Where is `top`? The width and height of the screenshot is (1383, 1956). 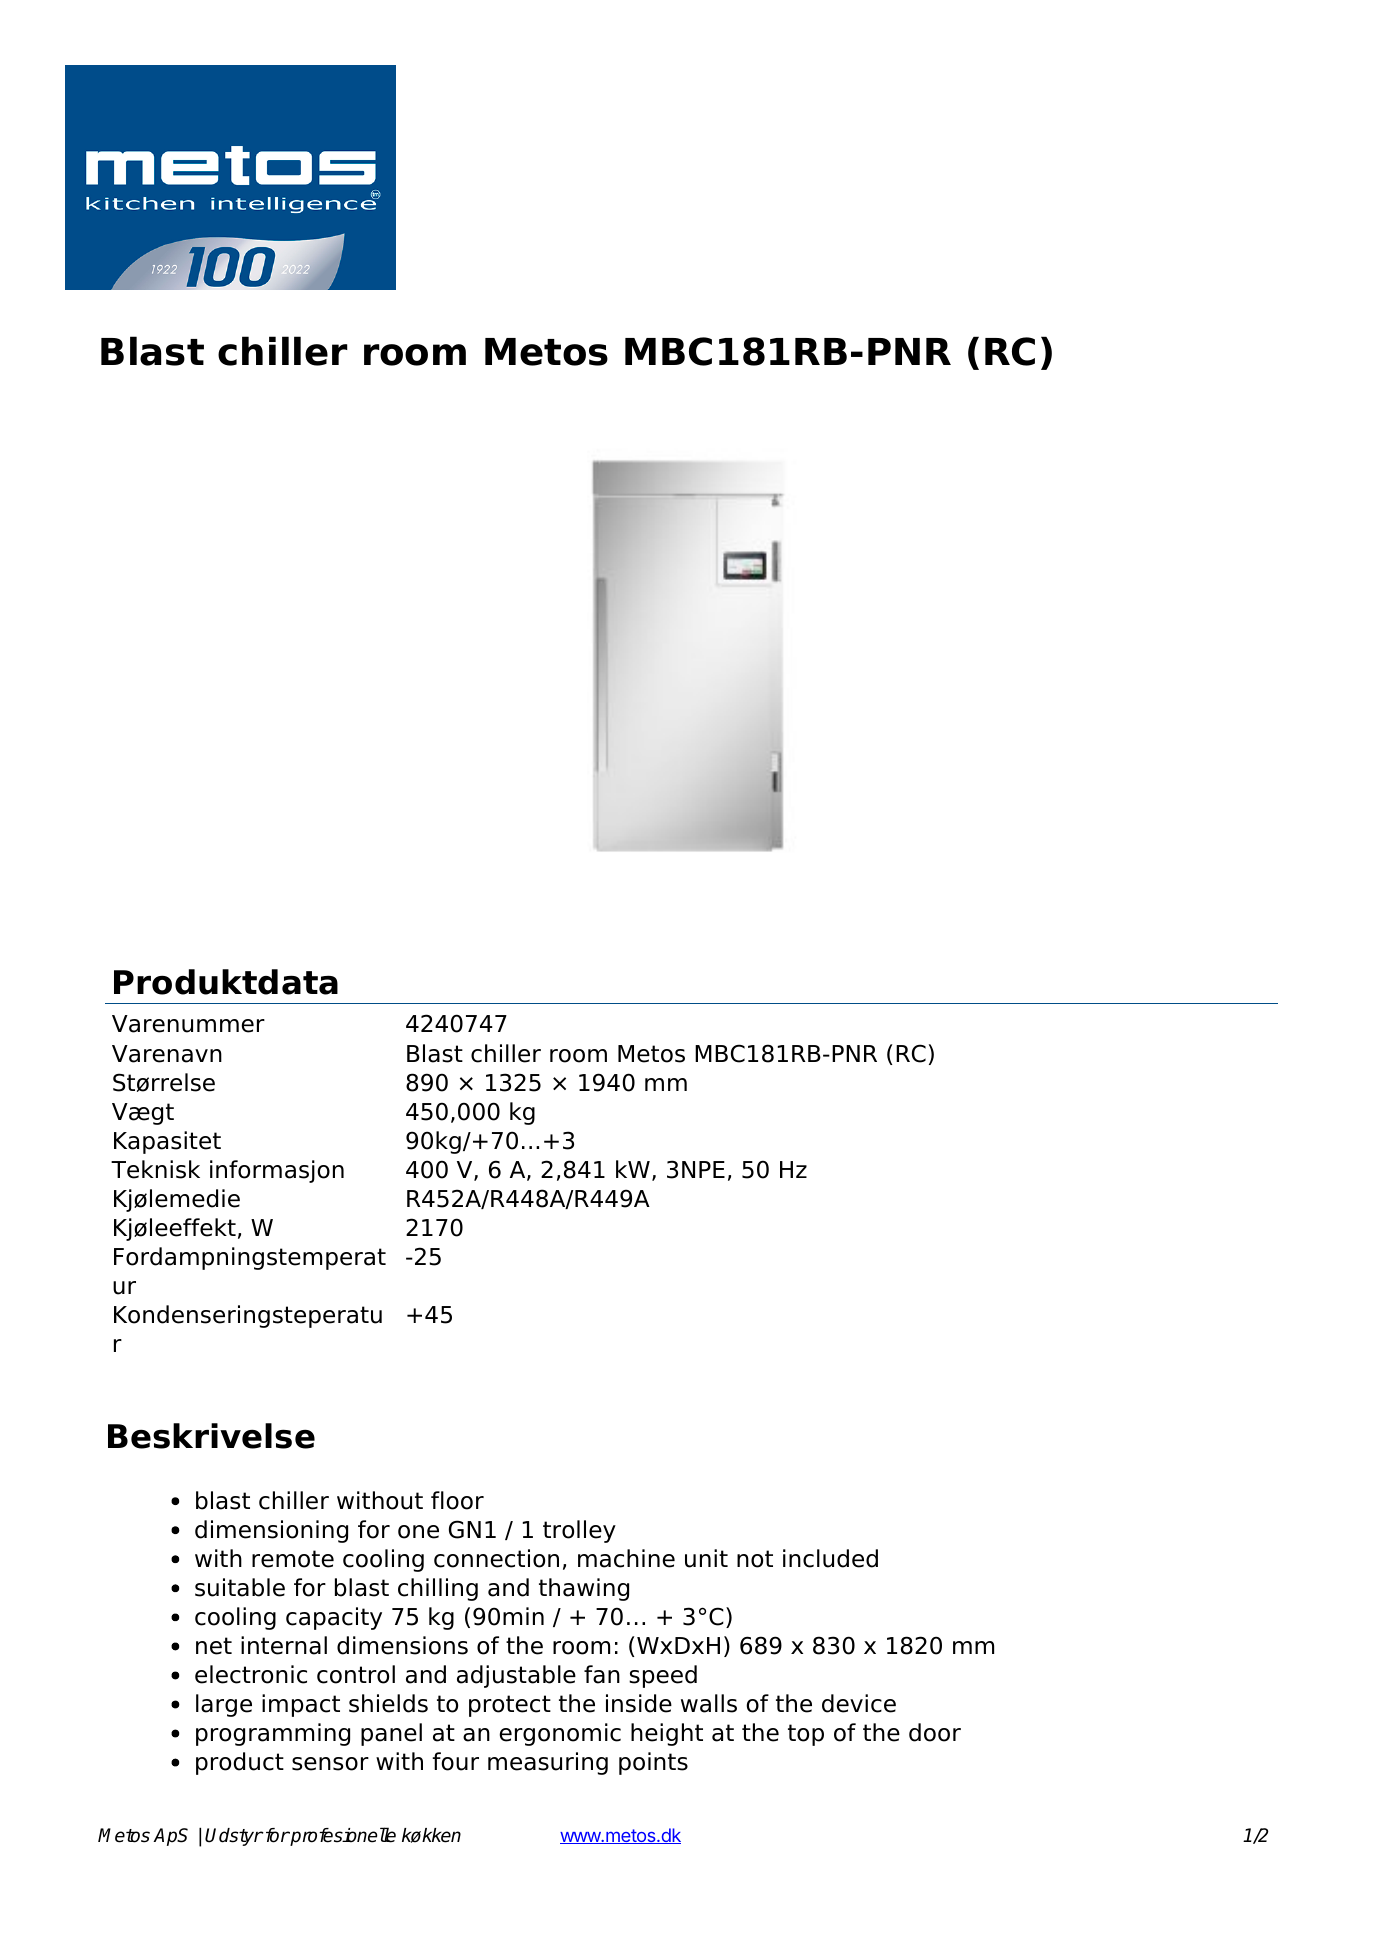
top is located at coordinates (806, 1735).
